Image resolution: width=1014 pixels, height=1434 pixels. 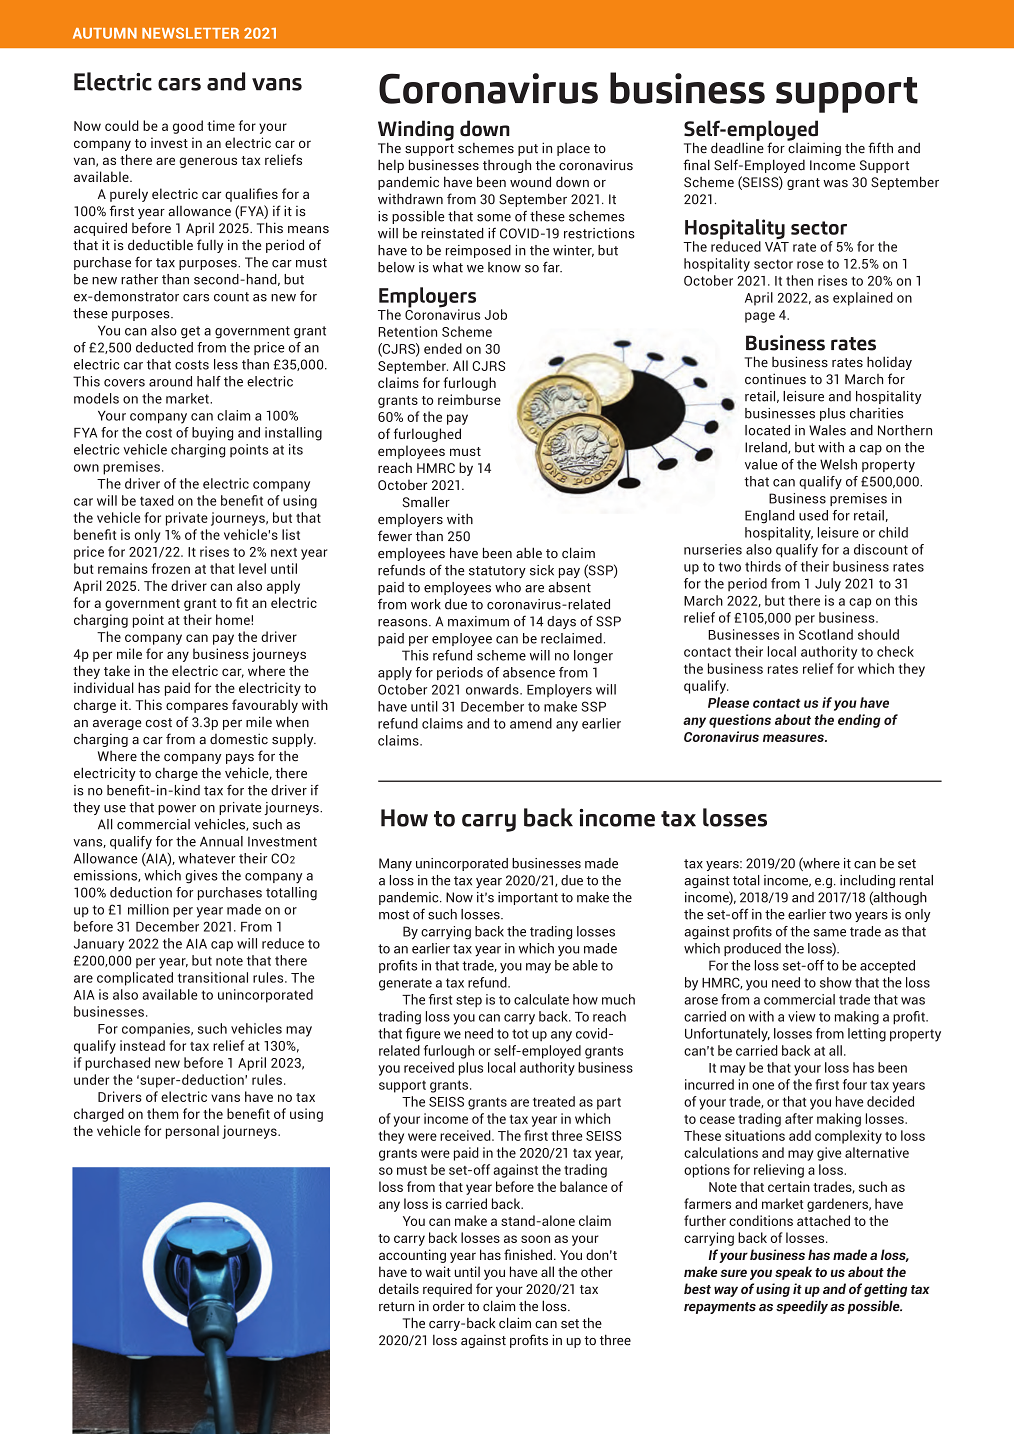 What do you see at coordinates (192, 1132) in the page?
I see `personal` at bounding box center [192, 1132].
